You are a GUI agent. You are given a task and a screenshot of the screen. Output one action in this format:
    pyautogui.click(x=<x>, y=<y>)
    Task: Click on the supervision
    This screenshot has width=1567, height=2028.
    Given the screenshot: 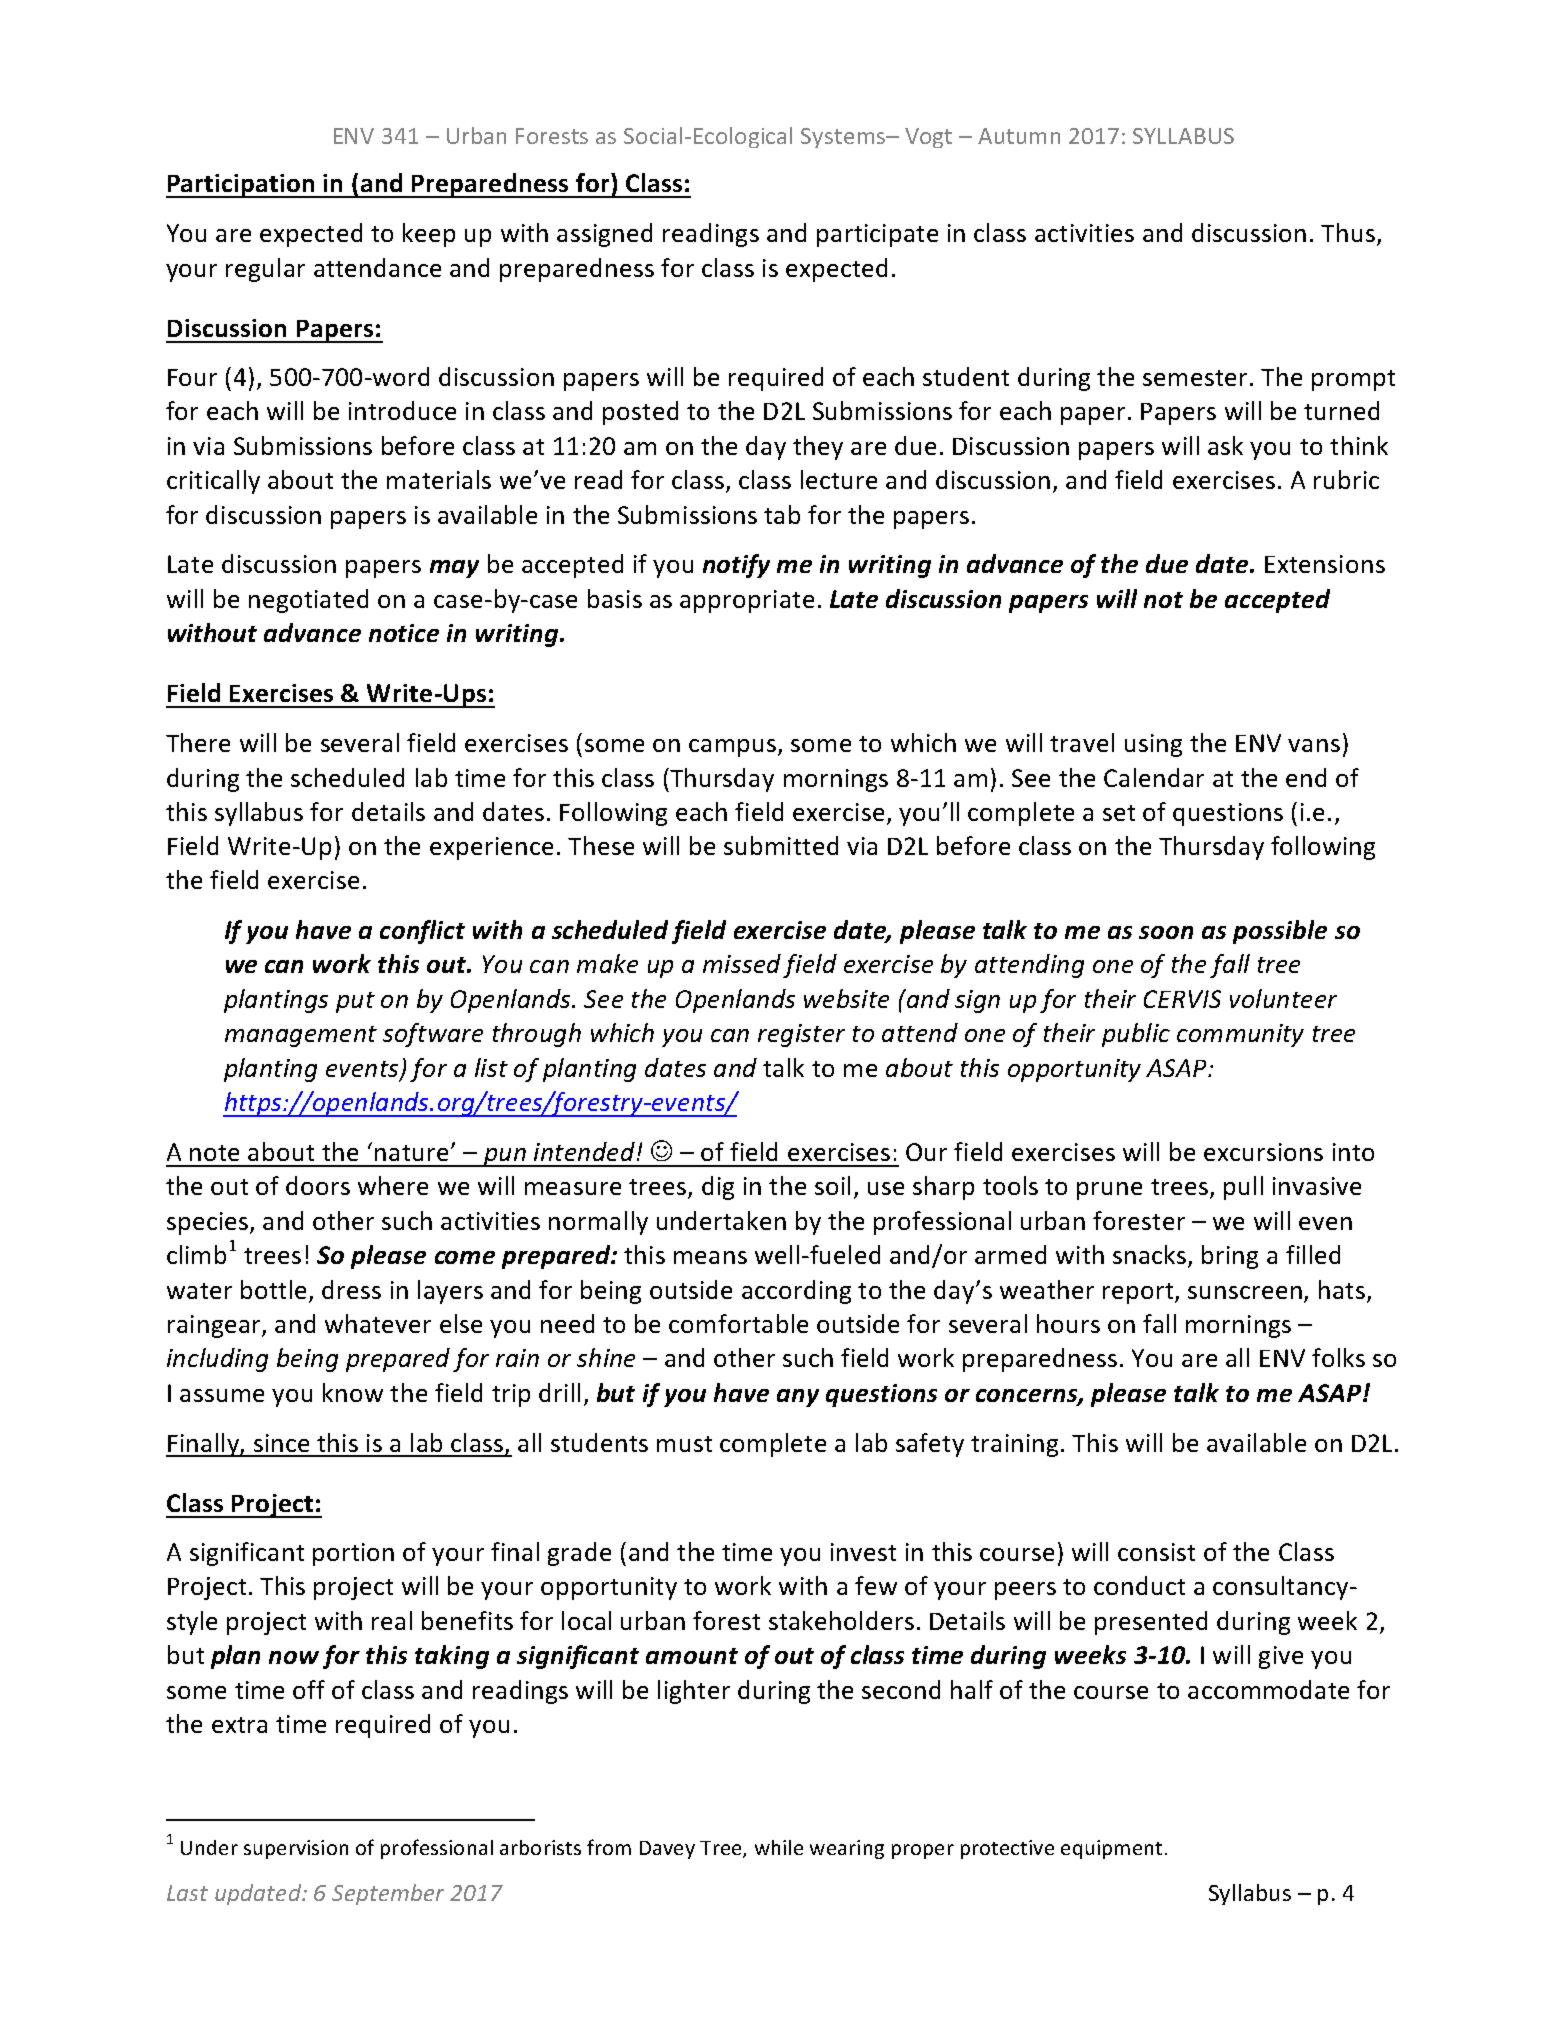 What is the action you would take?
    pyautogui.click(x=296, y=1849)
